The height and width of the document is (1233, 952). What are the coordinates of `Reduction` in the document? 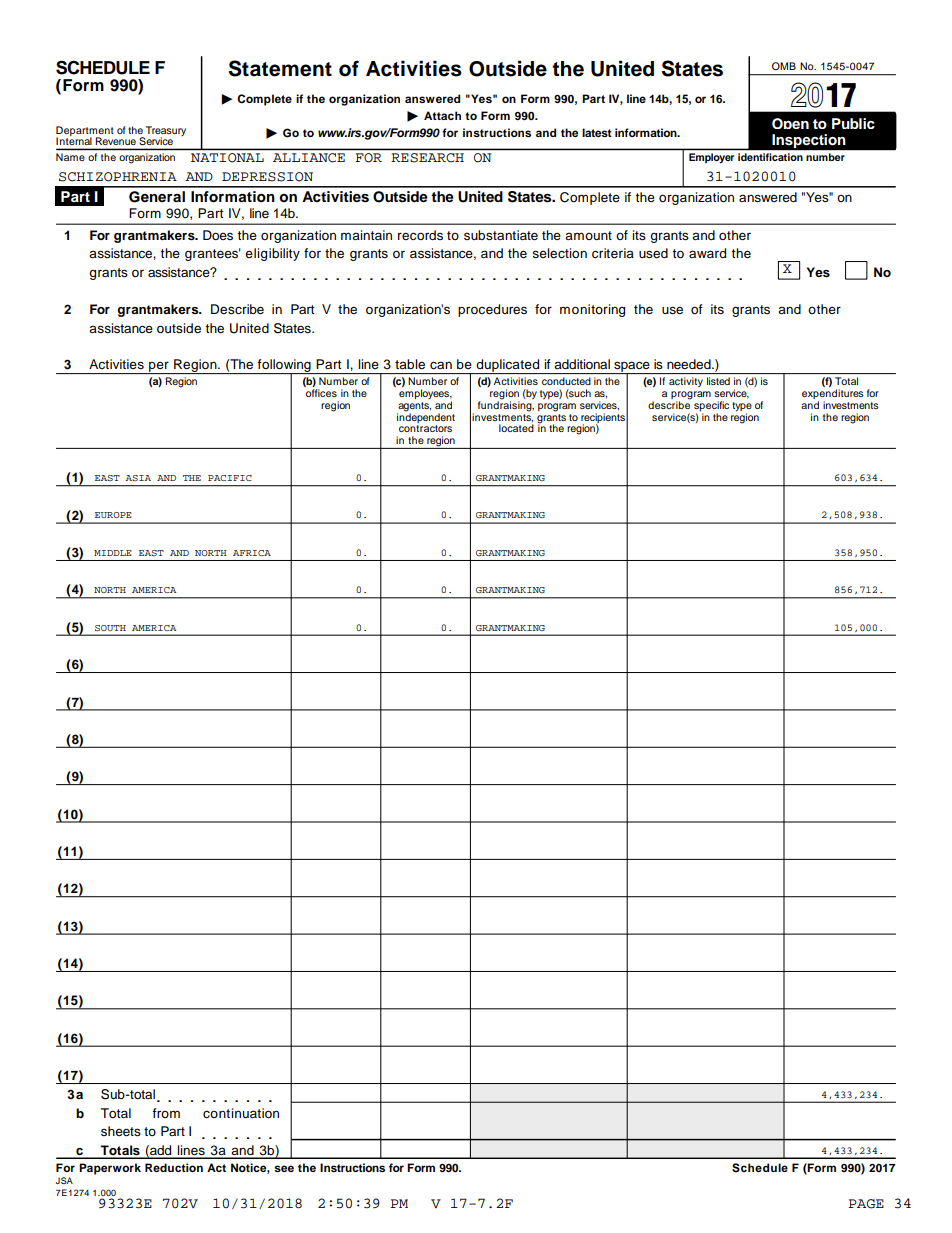 It's located at (174, 1167).
